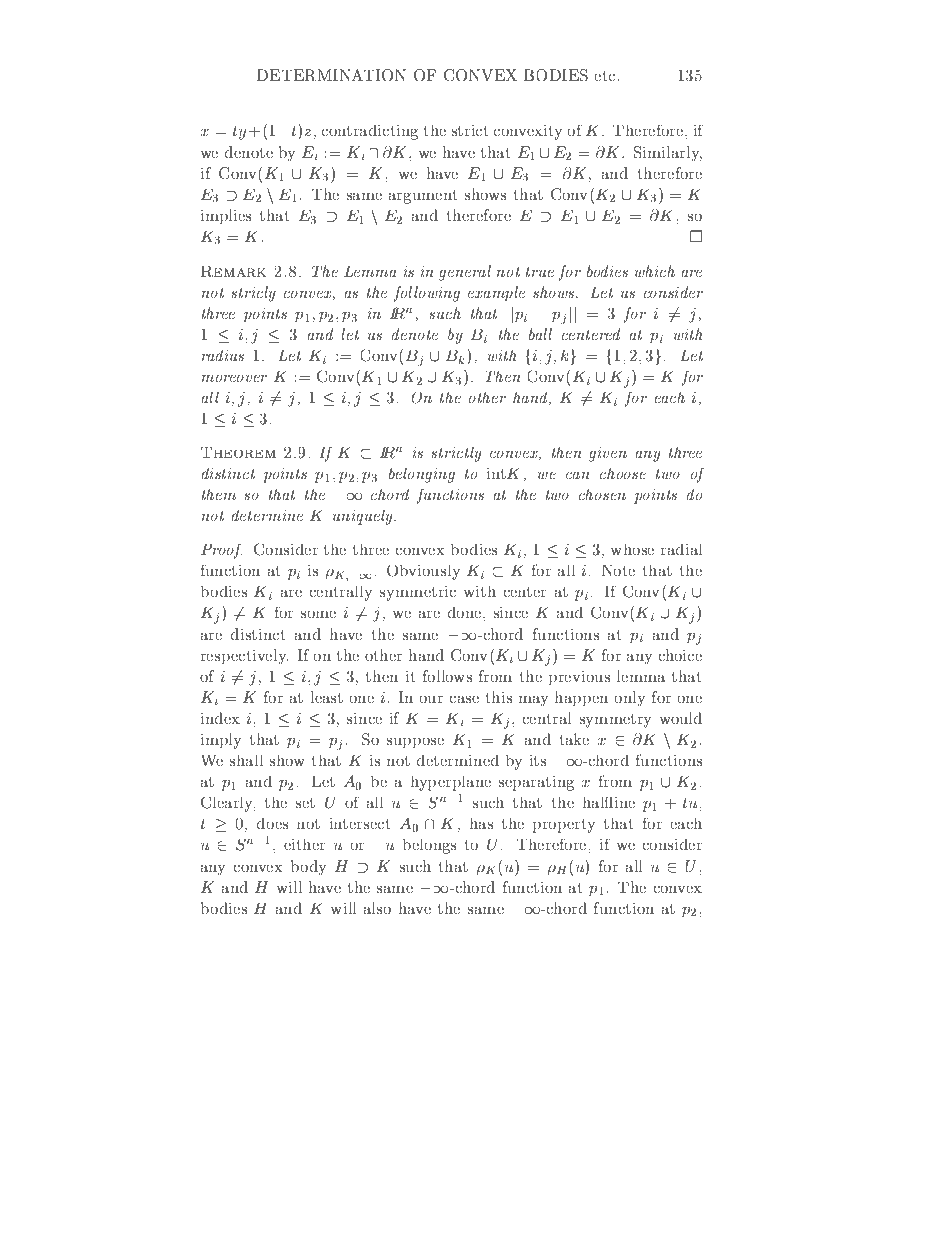  Describe the element at coordinates (308, 868) in the document. I see `body` at that location.
